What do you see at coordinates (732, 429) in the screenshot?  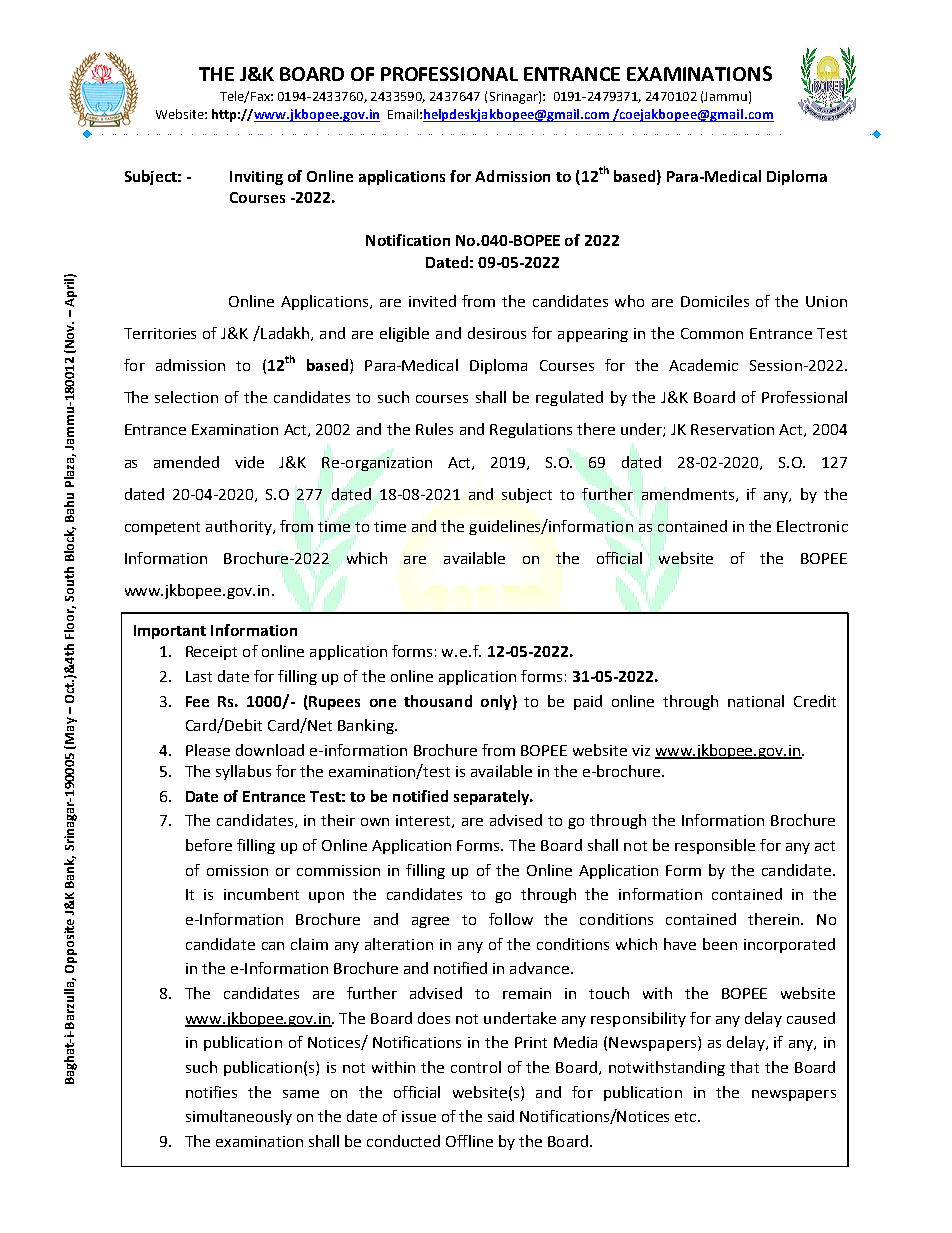 I see `Reservation` at bounding box center [732, 429].
